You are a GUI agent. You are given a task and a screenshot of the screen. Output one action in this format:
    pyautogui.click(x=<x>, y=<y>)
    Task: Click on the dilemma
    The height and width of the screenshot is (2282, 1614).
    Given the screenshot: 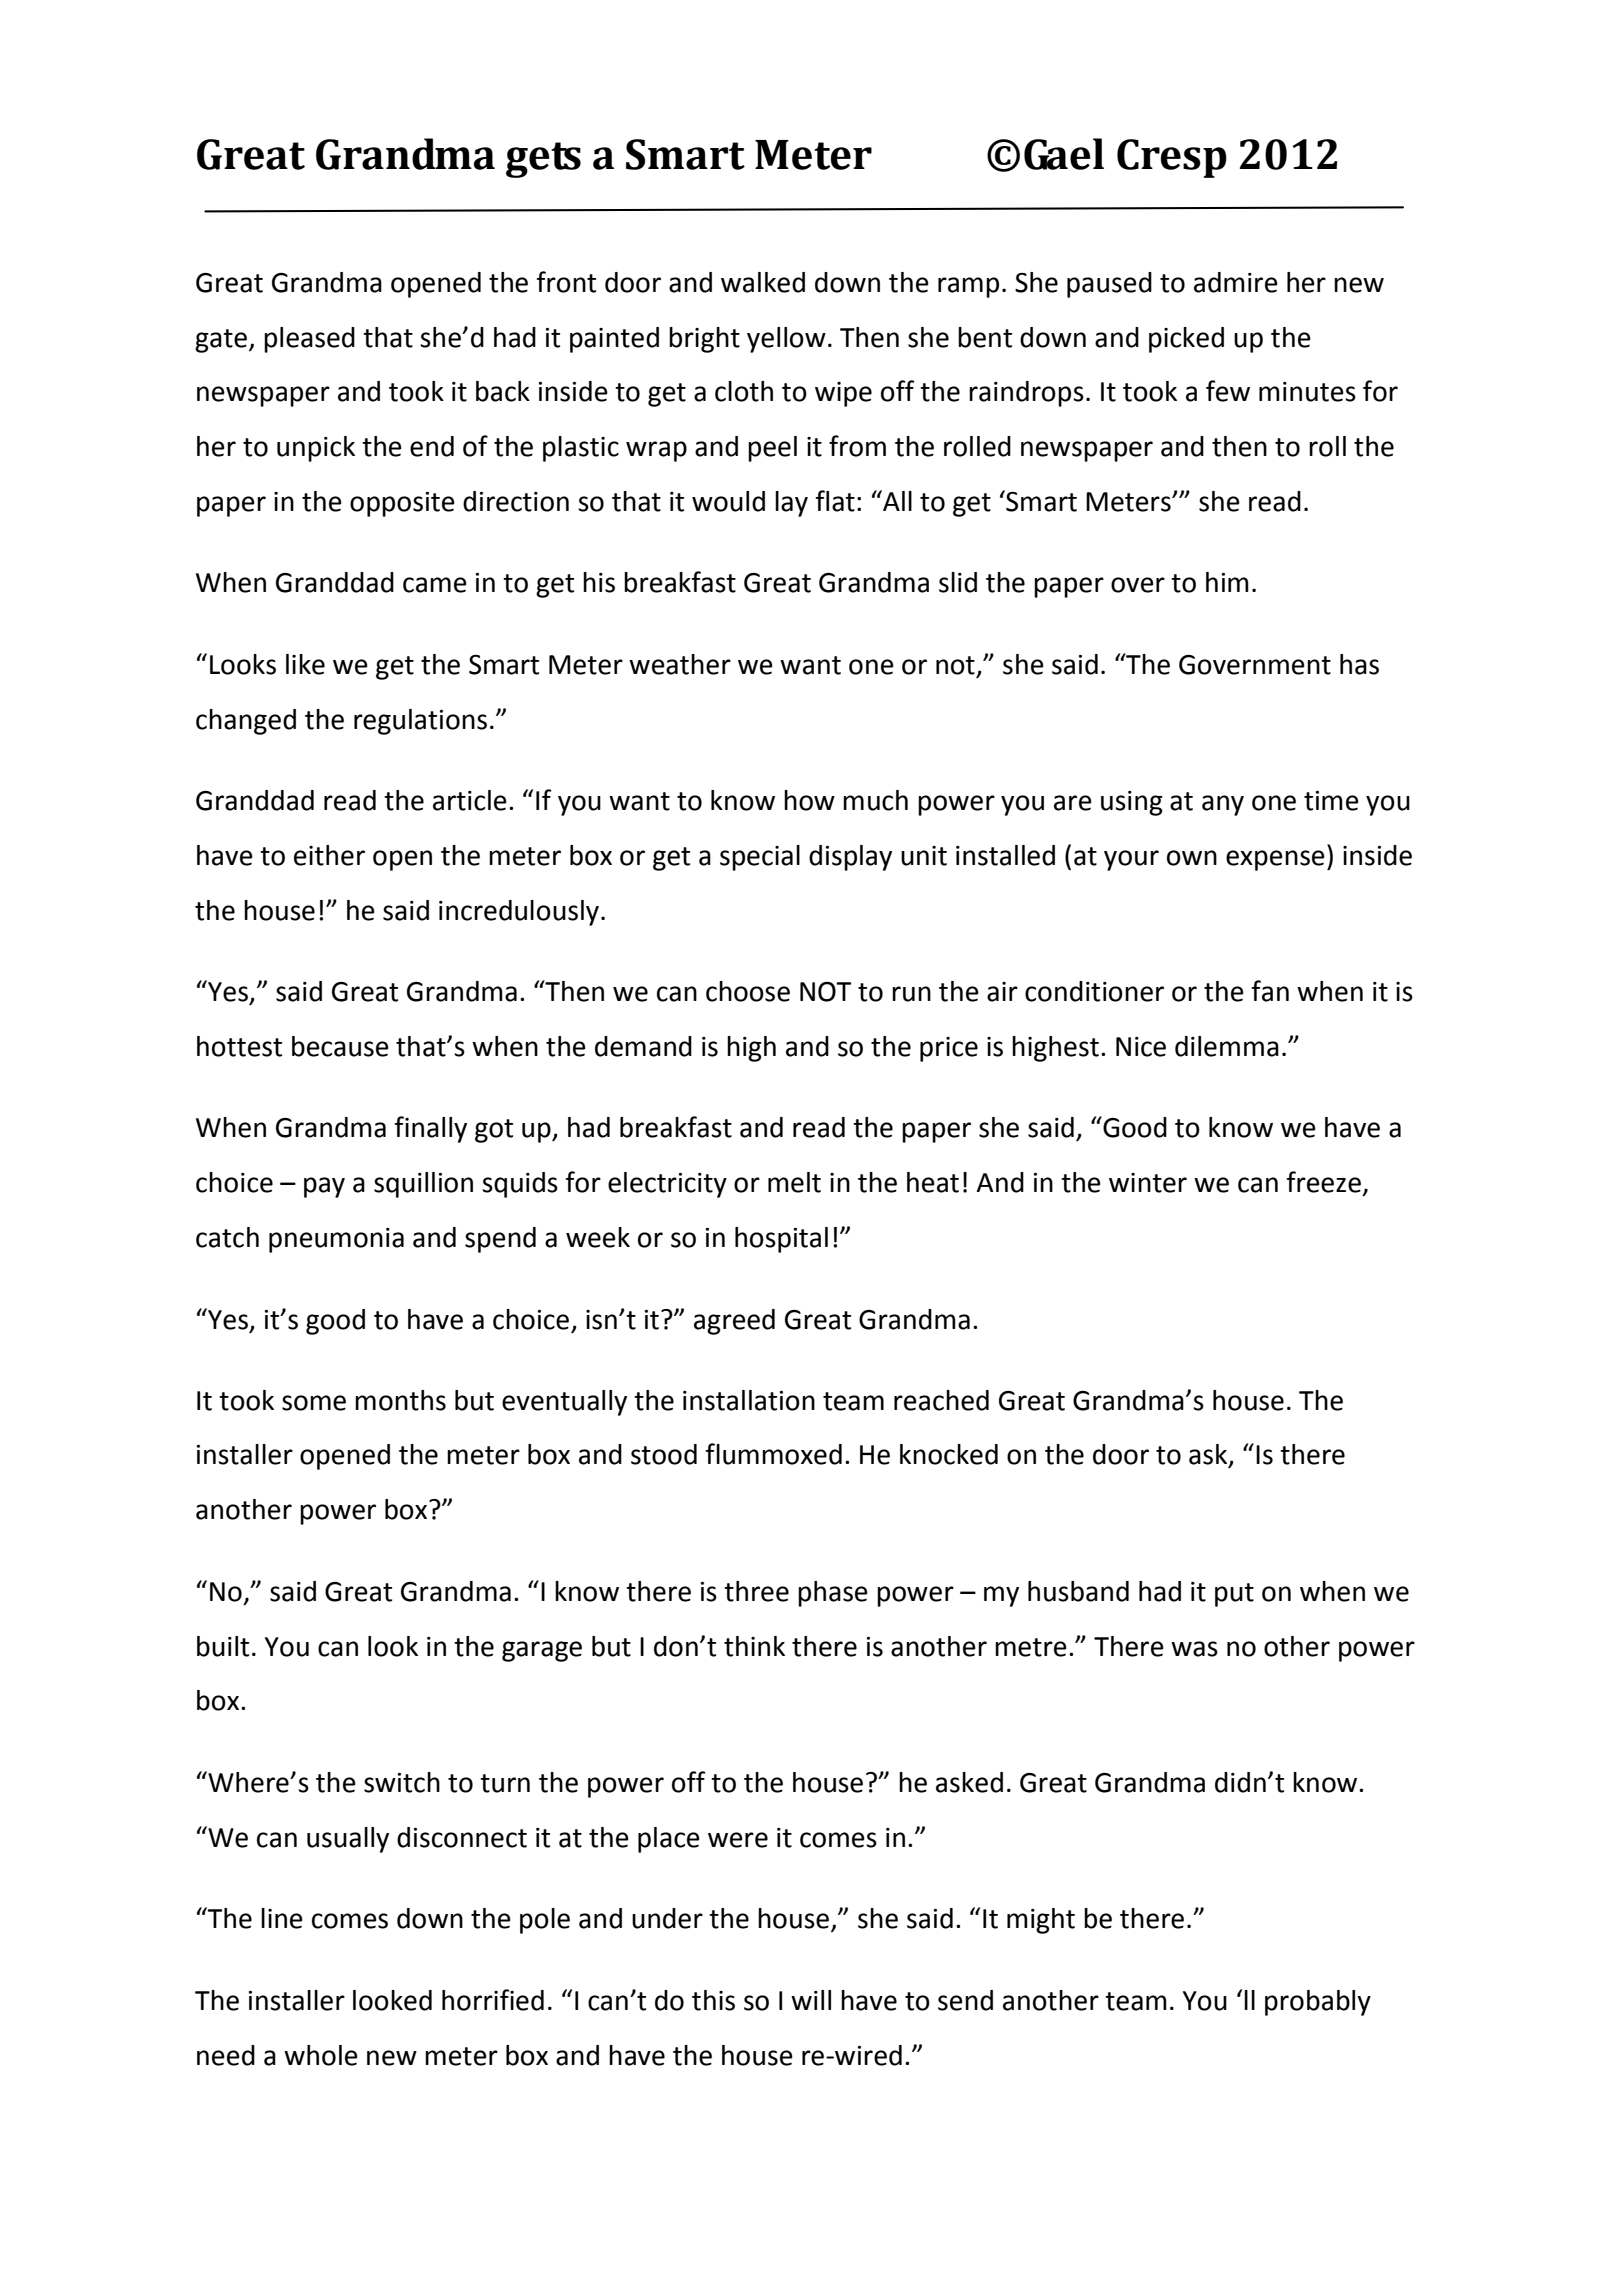 What is the action you would take?
    pyautogui.click(x=1227, y=1046)
